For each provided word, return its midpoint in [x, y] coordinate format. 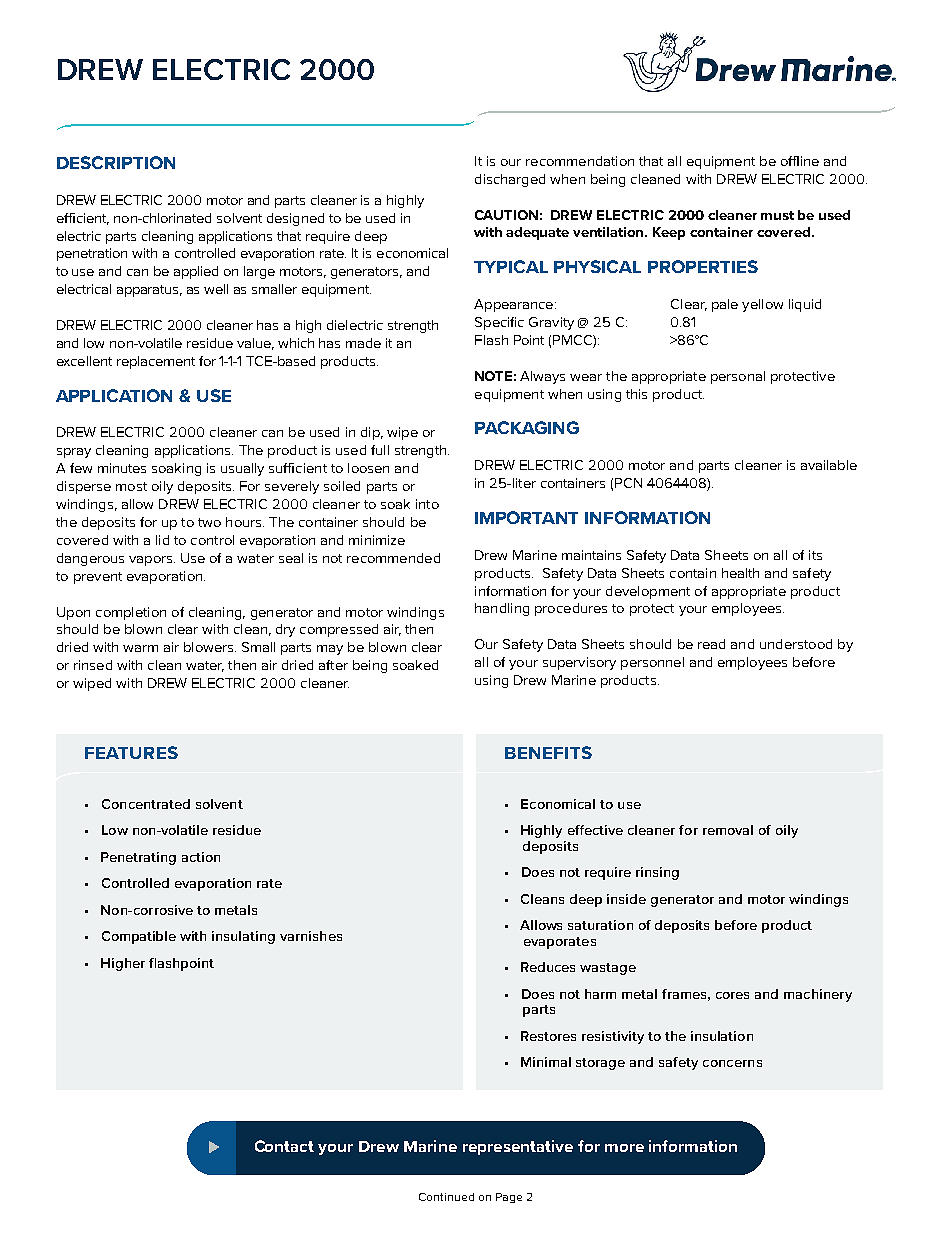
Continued [446, 1197]
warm [140, 648]
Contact [284, 1146]
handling [502, 609]
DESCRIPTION [116, 162]
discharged [510, 180]
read [711, 644]
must [777, 215]
